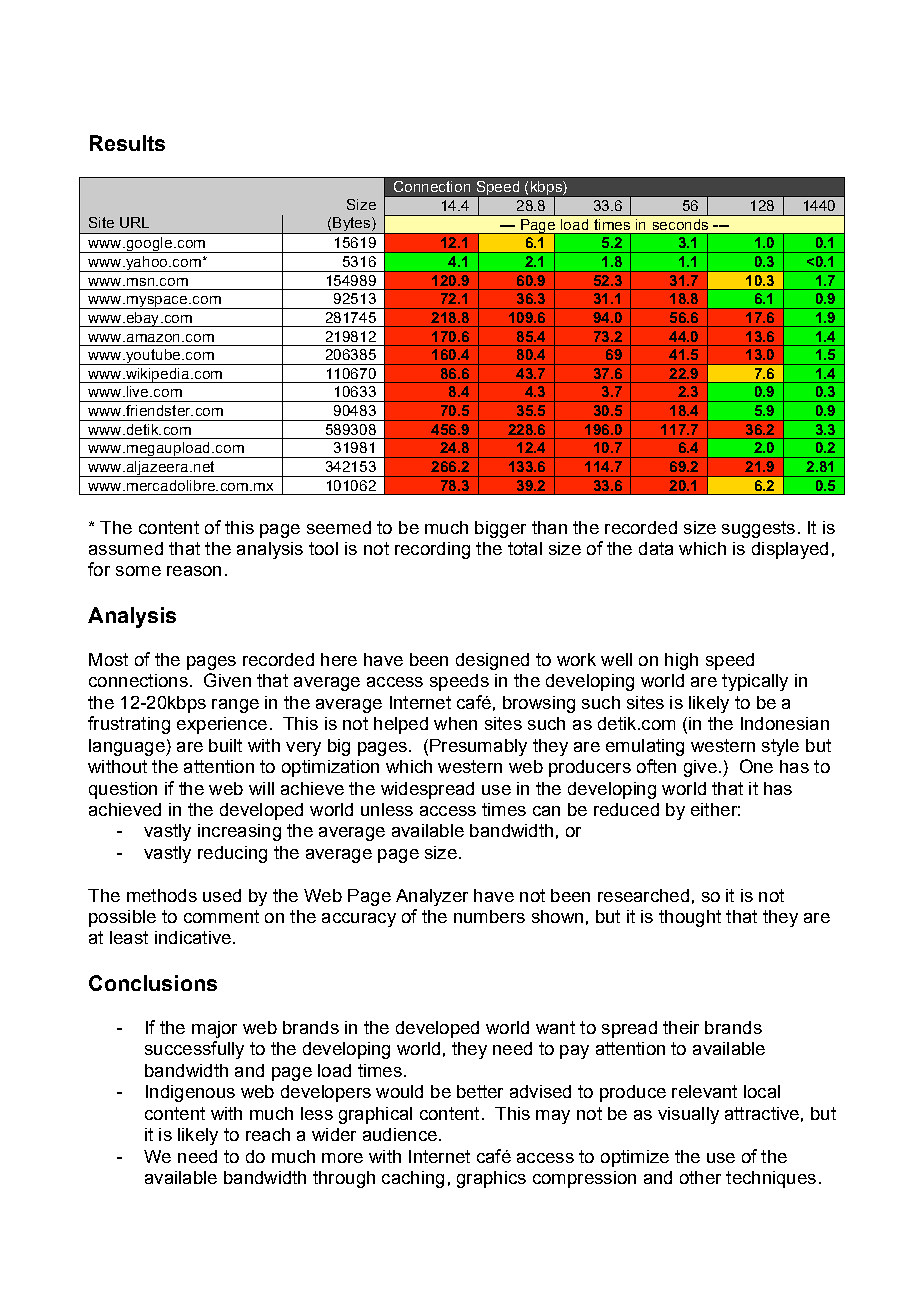  What do you see at coordinates (400, 1134) in the screenshot?
I see `audience` at bounding box center [400, 1134].
